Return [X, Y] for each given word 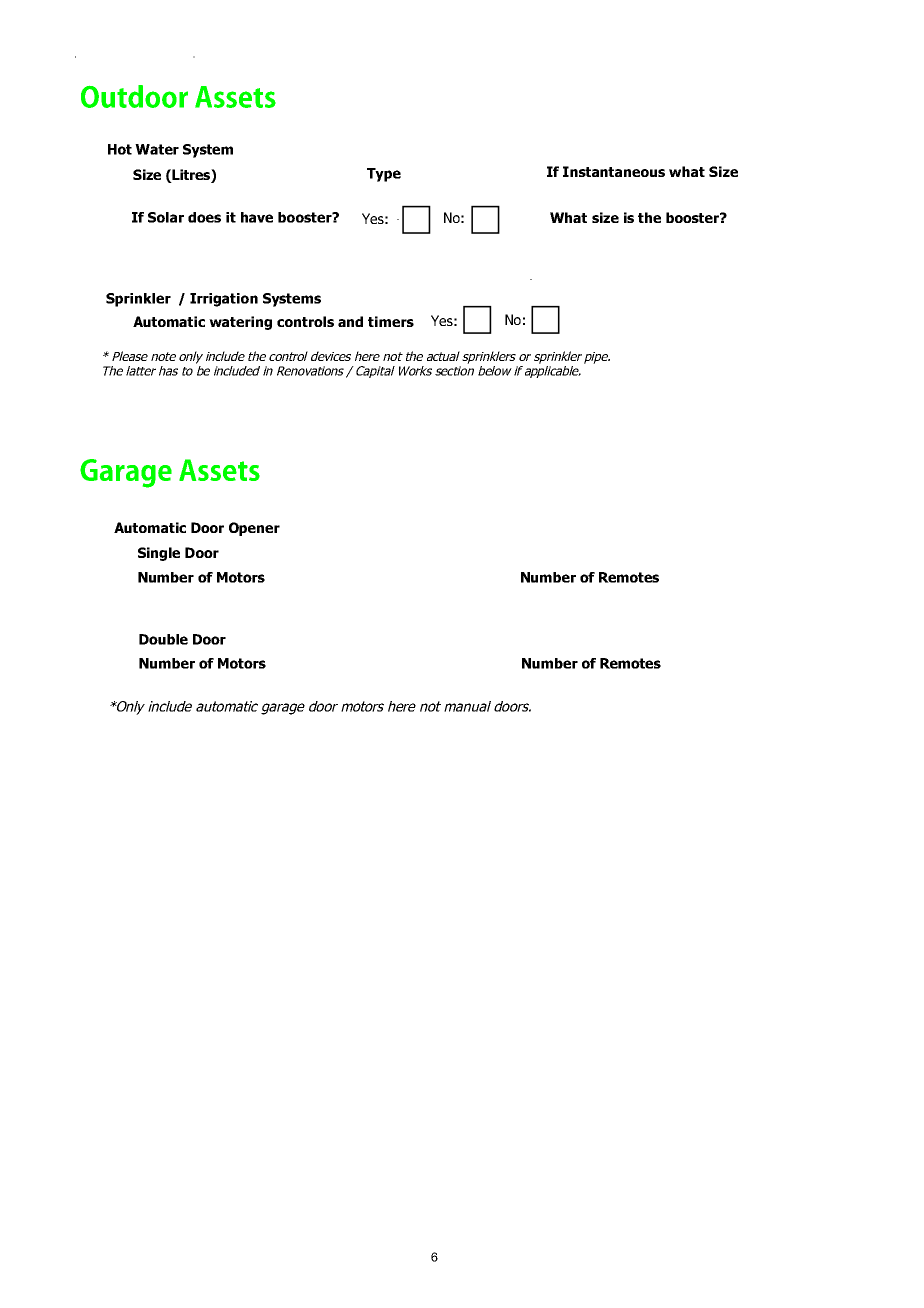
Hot [120, 149]
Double [163, 639]
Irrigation [224, 300]
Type [384, 175]
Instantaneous [614, 171]
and [350, 321]
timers [391, 321]
